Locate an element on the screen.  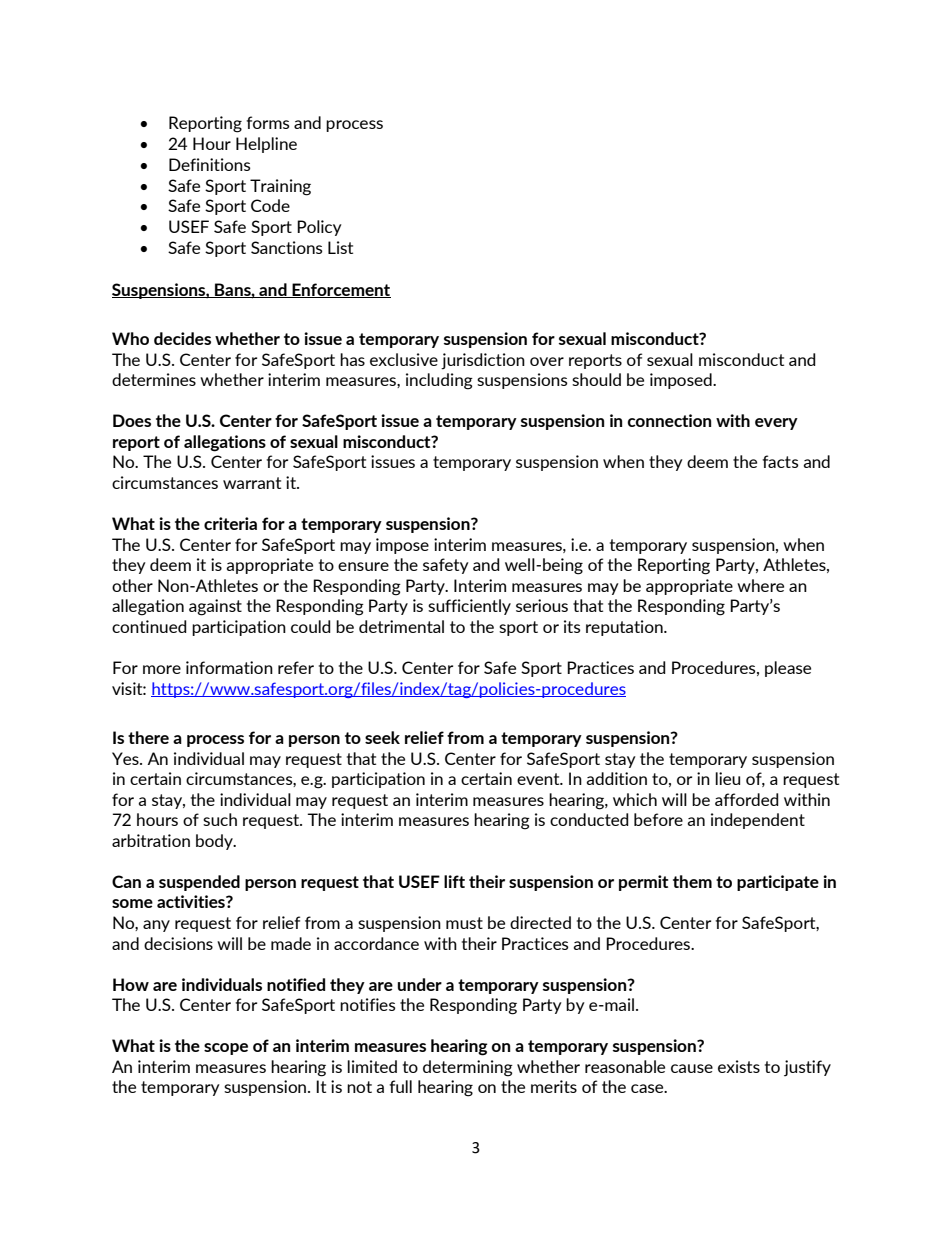
Definitions is located at coordinates (210, 164).
